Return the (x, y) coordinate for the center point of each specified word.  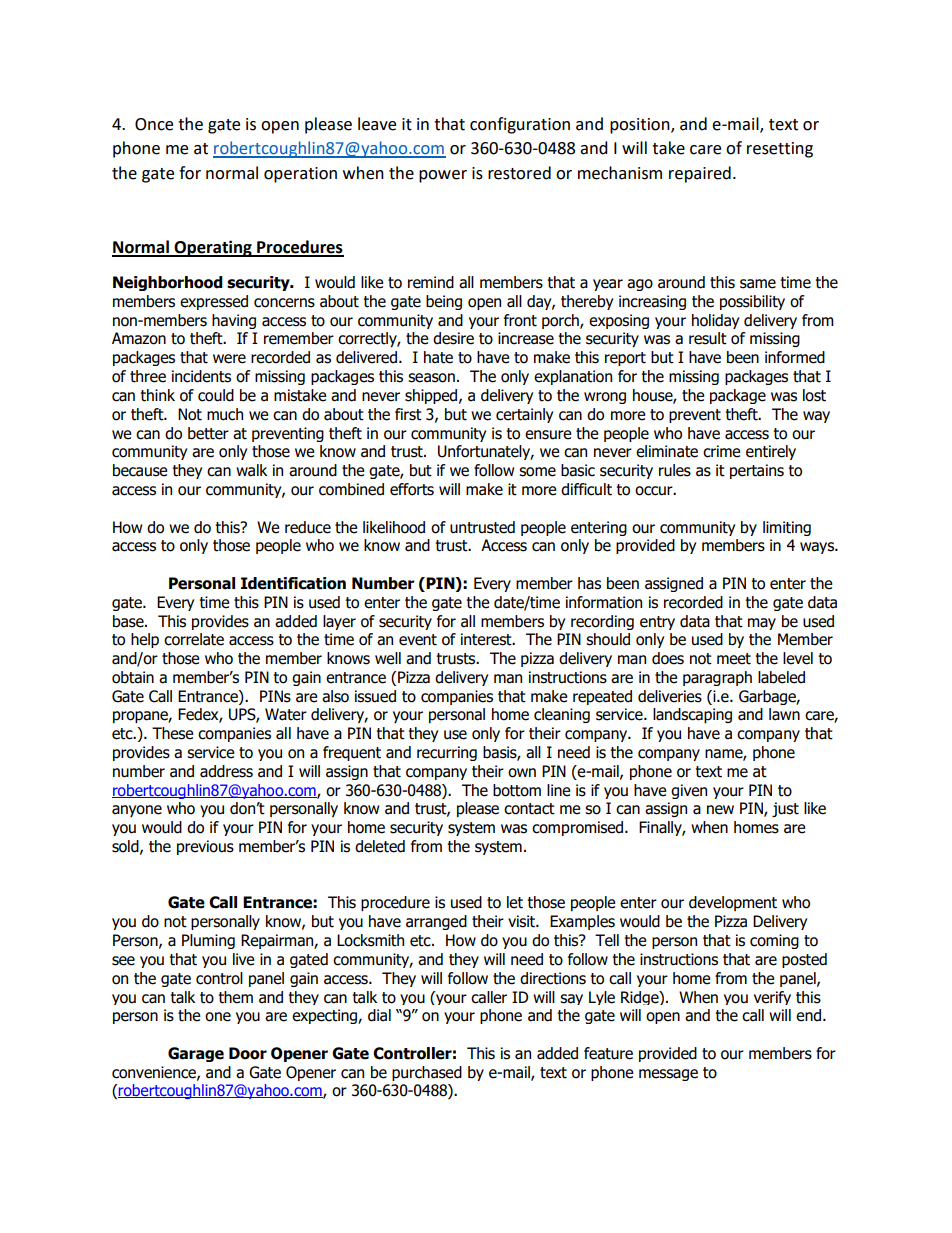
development (733, 903)
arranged (436, 922)
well (388, 658)
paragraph (717, 678)
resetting (780, 150)
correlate (194, 639)
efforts (412, 489)
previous (205, 847)
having (234, 321)
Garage (196, 1054)
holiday (715, 321)
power (443, 176)
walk (251, 470)
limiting (787, 528)
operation (300, 175)
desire (453, 338)
